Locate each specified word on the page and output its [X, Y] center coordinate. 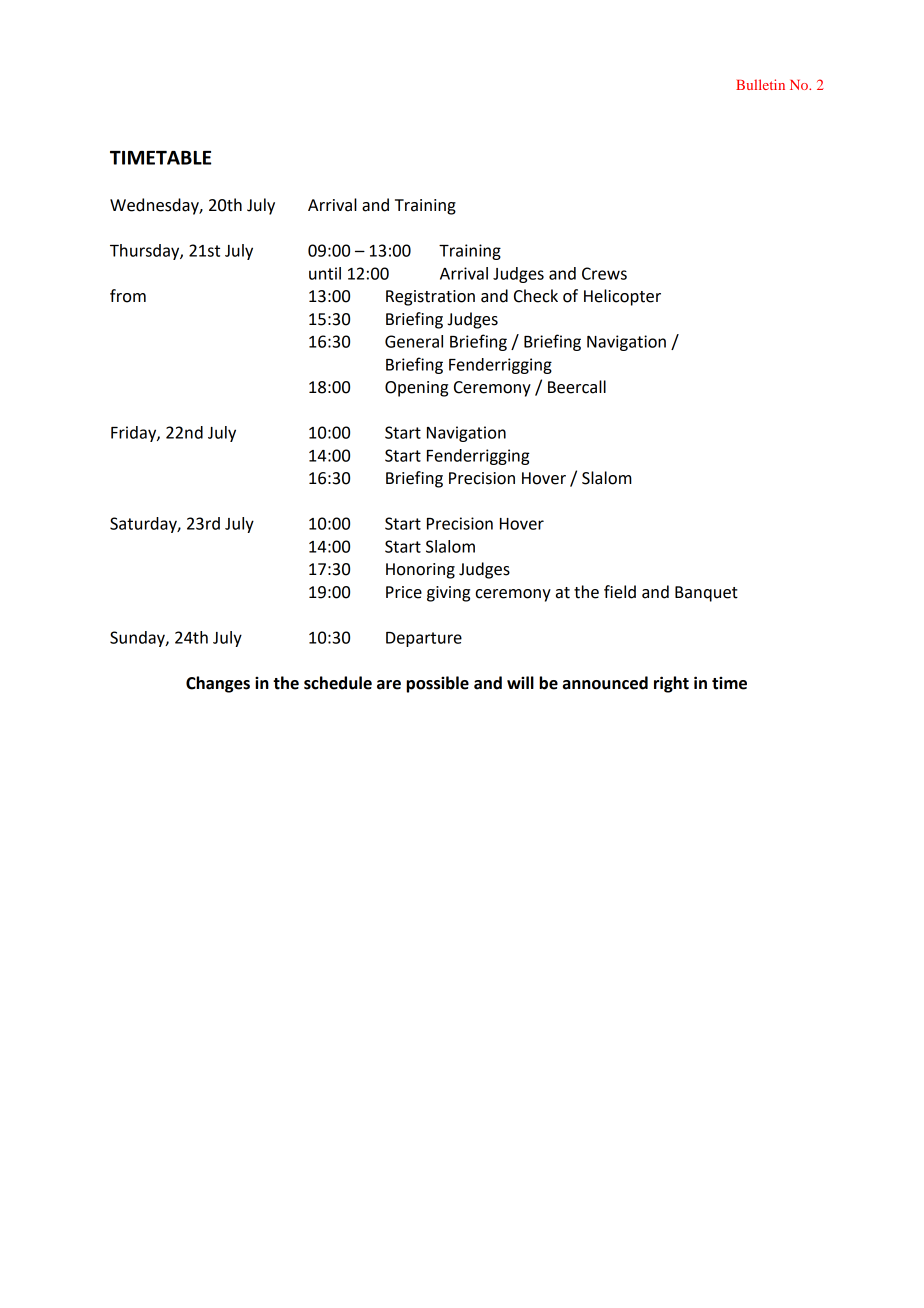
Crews [604, 273]
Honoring [420, 571]
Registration [430, 298]
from [128, 296]
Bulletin [760, 84]
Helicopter [622, 297]
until [325, 273]
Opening [416, 389]
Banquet [706, 594]
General [414, 341]
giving [448, 594]
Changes [218, 684]
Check [536, 296]
